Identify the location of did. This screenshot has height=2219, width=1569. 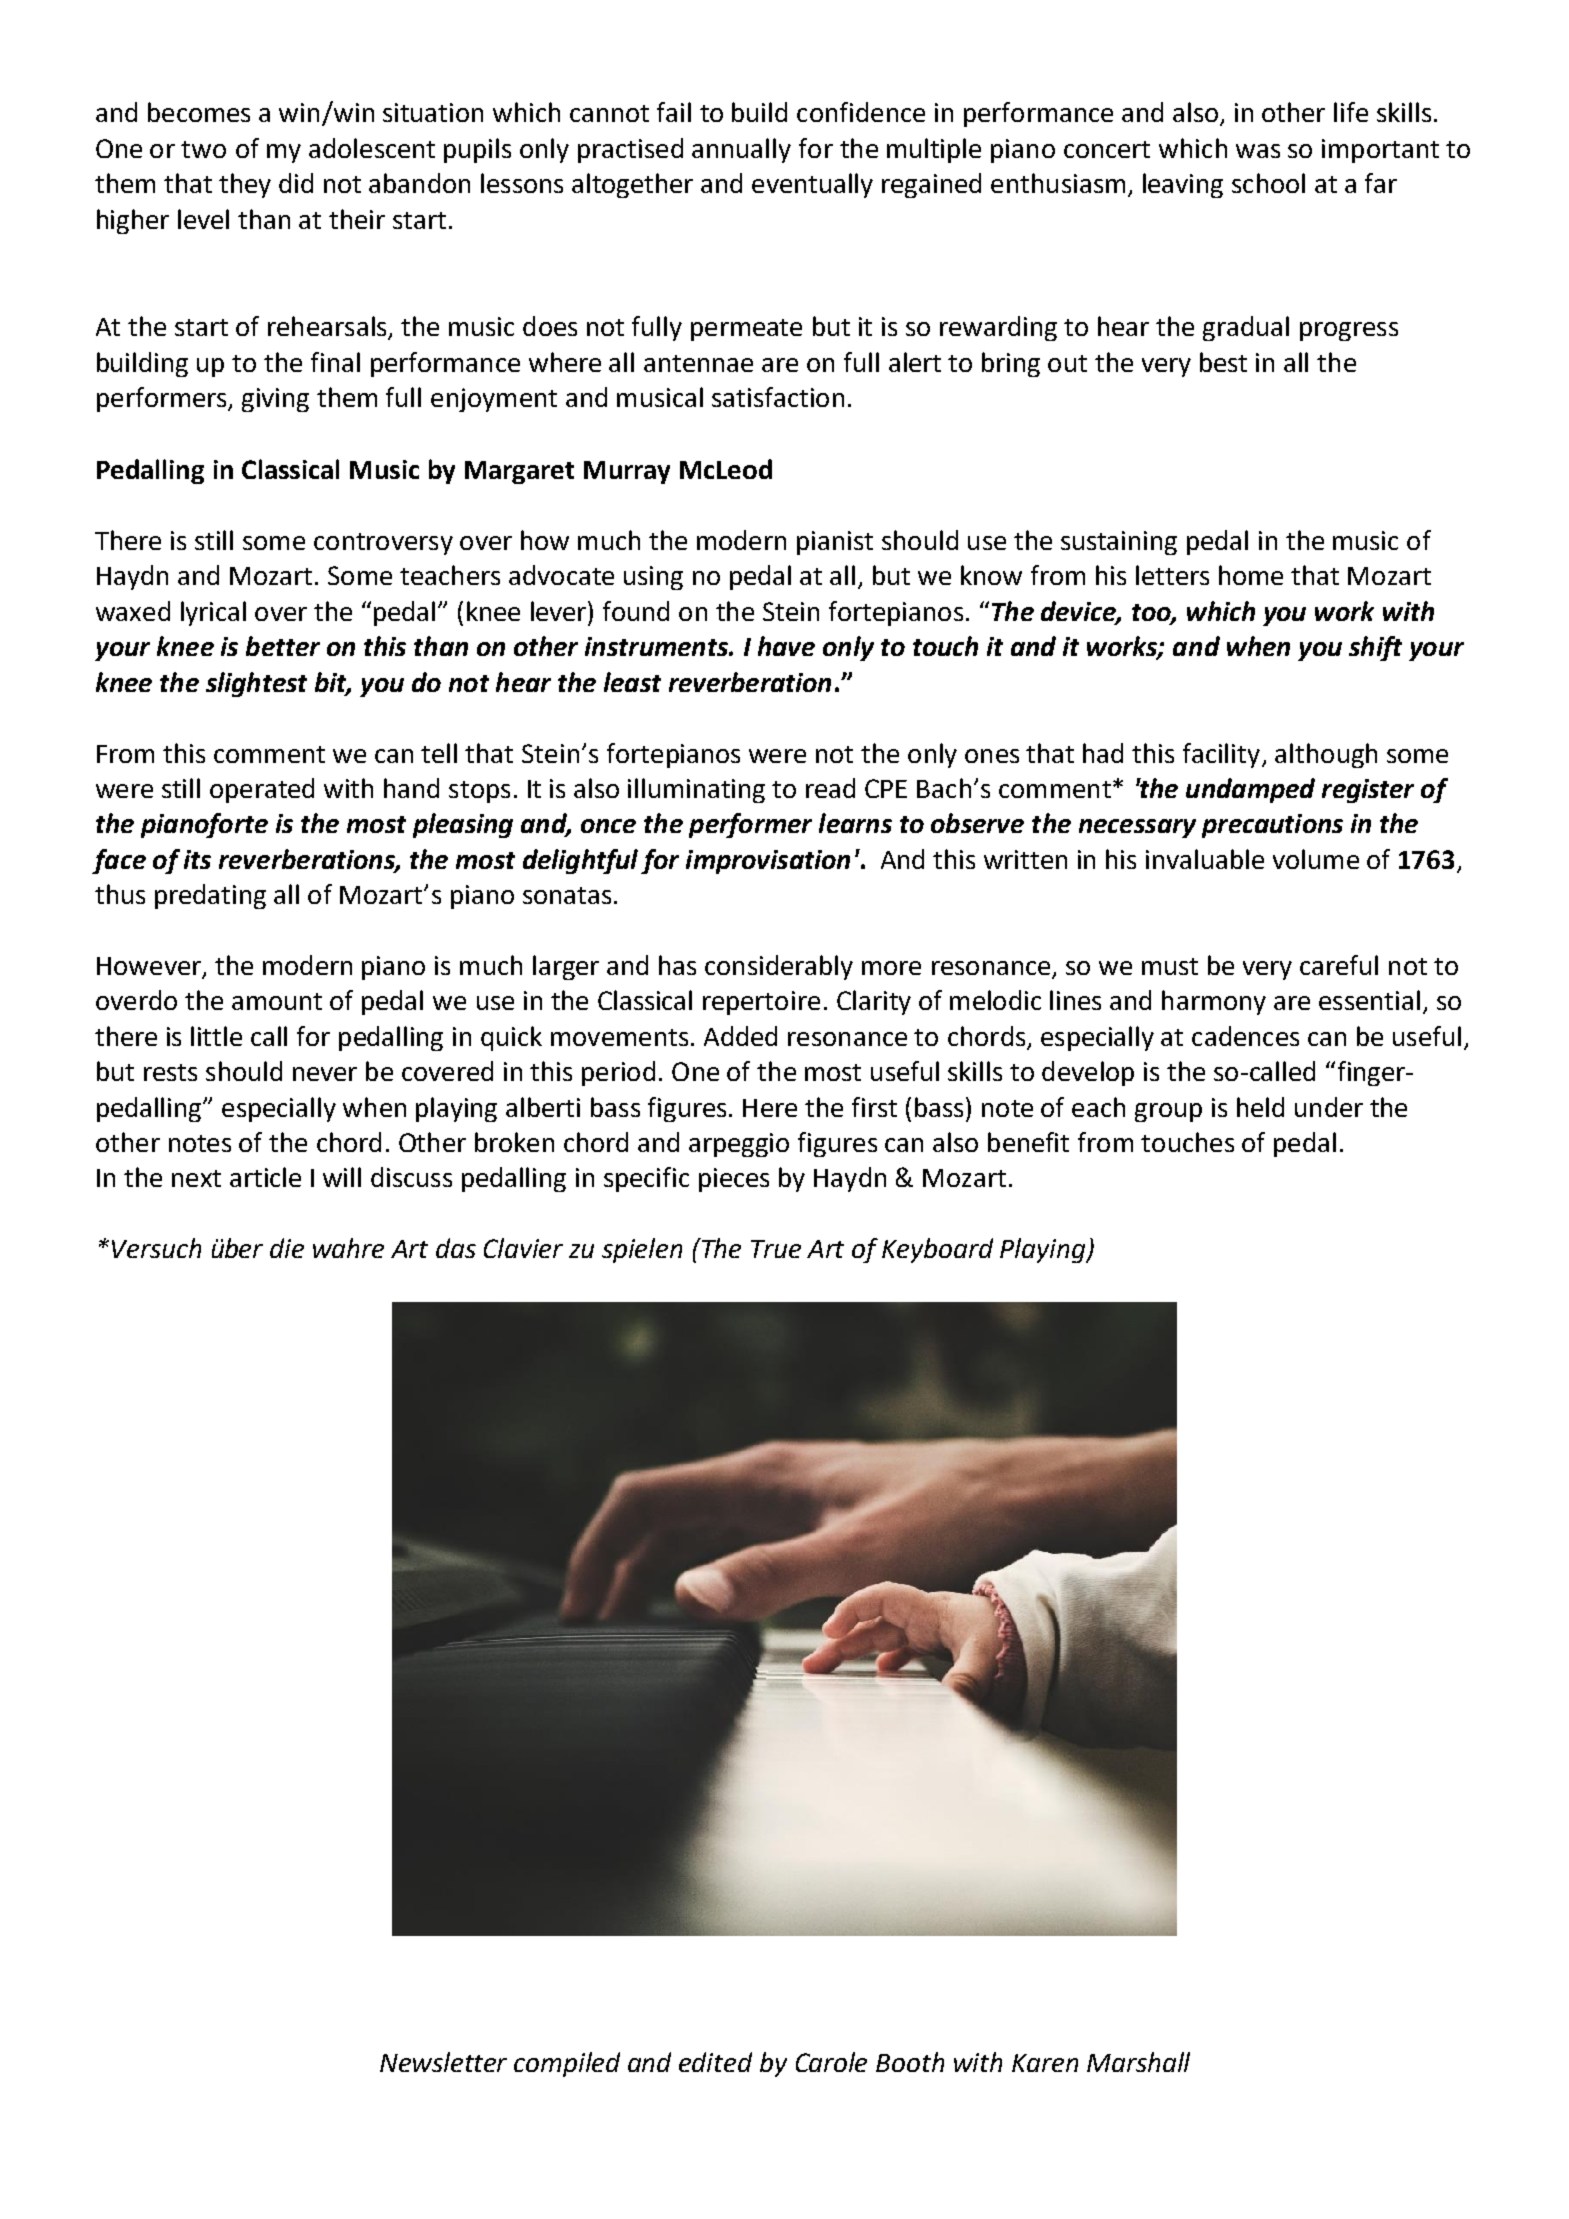
(296, 183).
